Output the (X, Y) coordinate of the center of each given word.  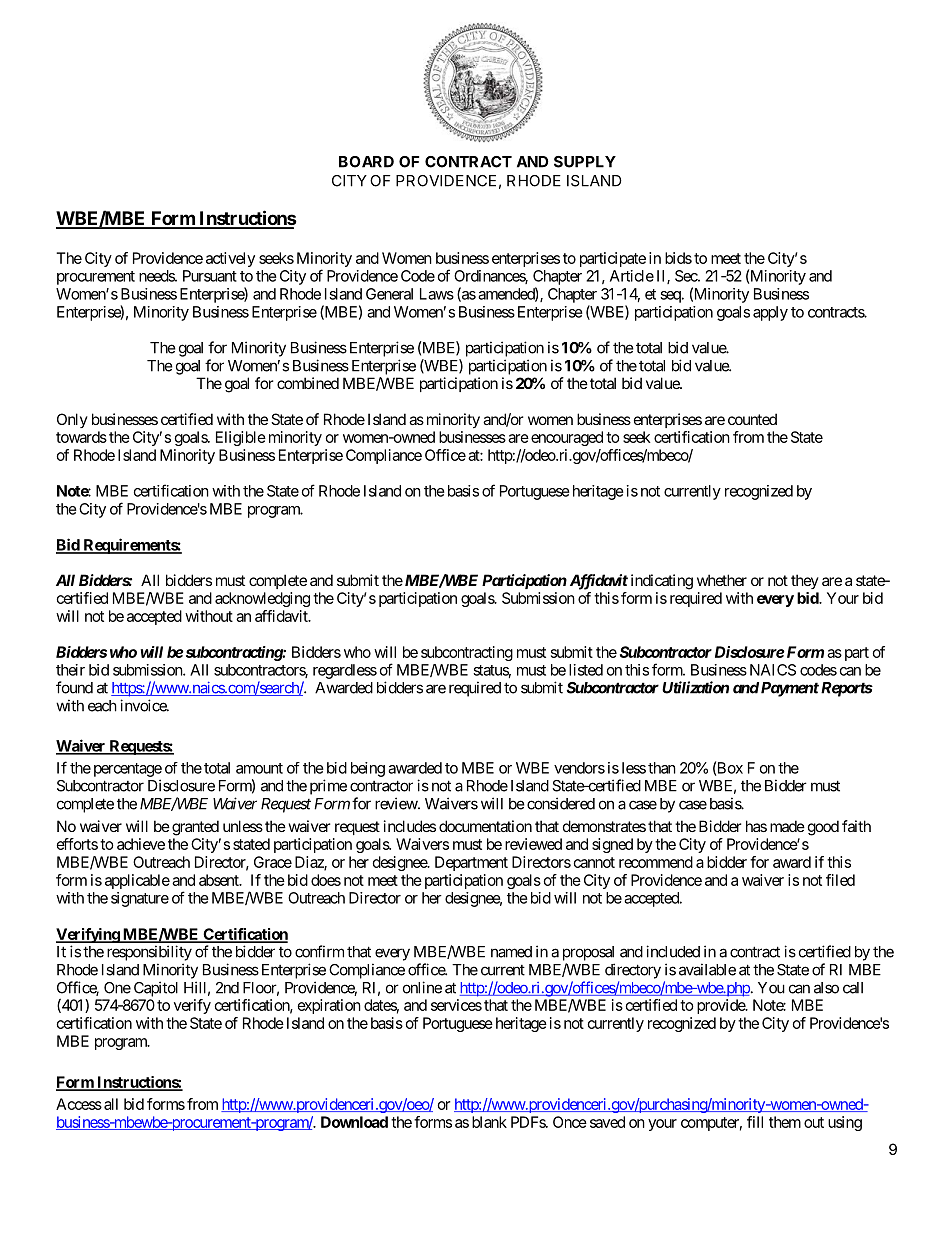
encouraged (567, 438)
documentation (485, 826)
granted (195, 828)
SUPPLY (585, 162)
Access (79, 1104)
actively (230, 259)
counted (752, 419)
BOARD (366, 162)
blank (489, 1122)
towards (81, 437)
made (787, 826)
